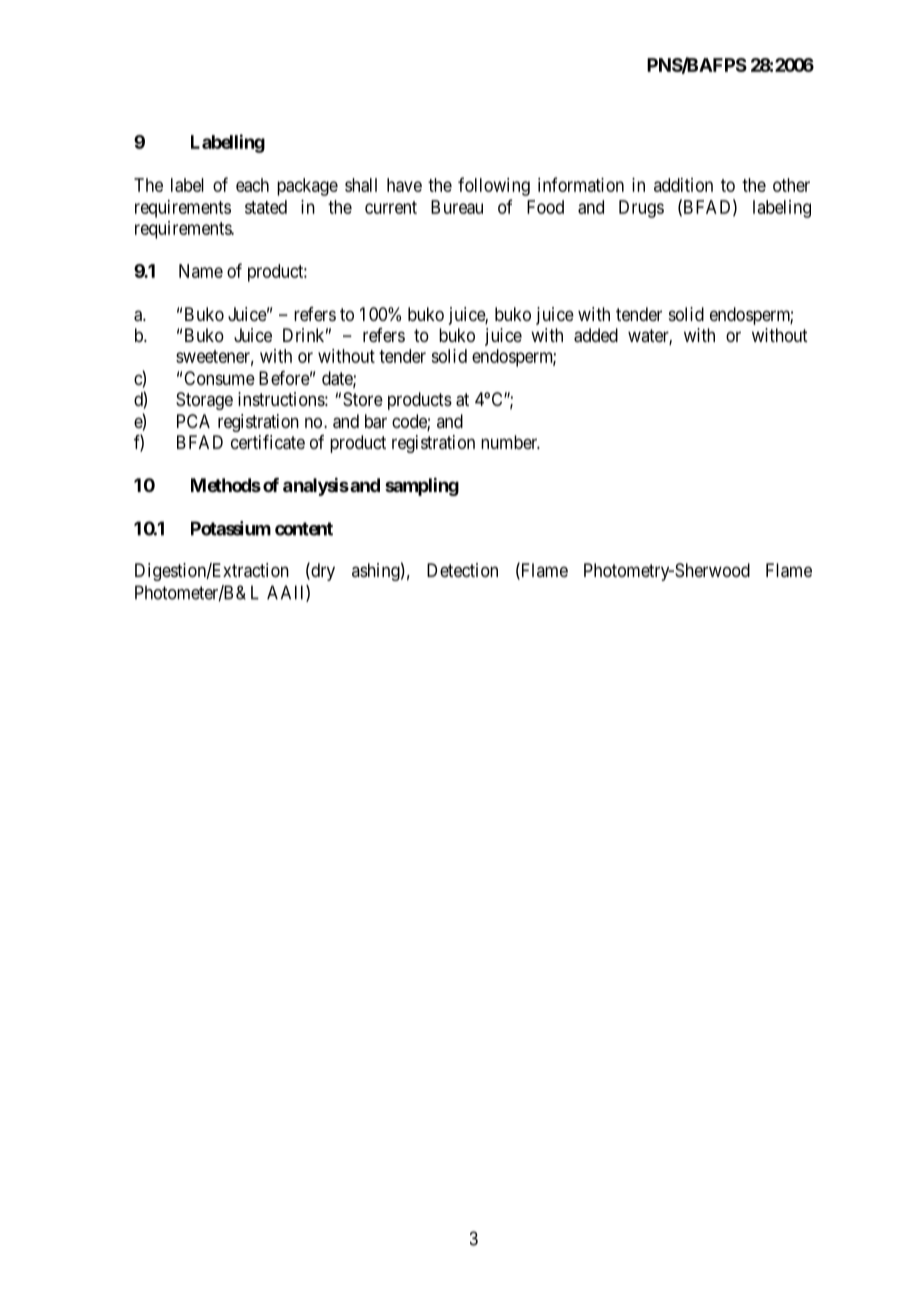  Describe the element at coordinates (376, 421) in the screenshot. I see `bar` at that location.
